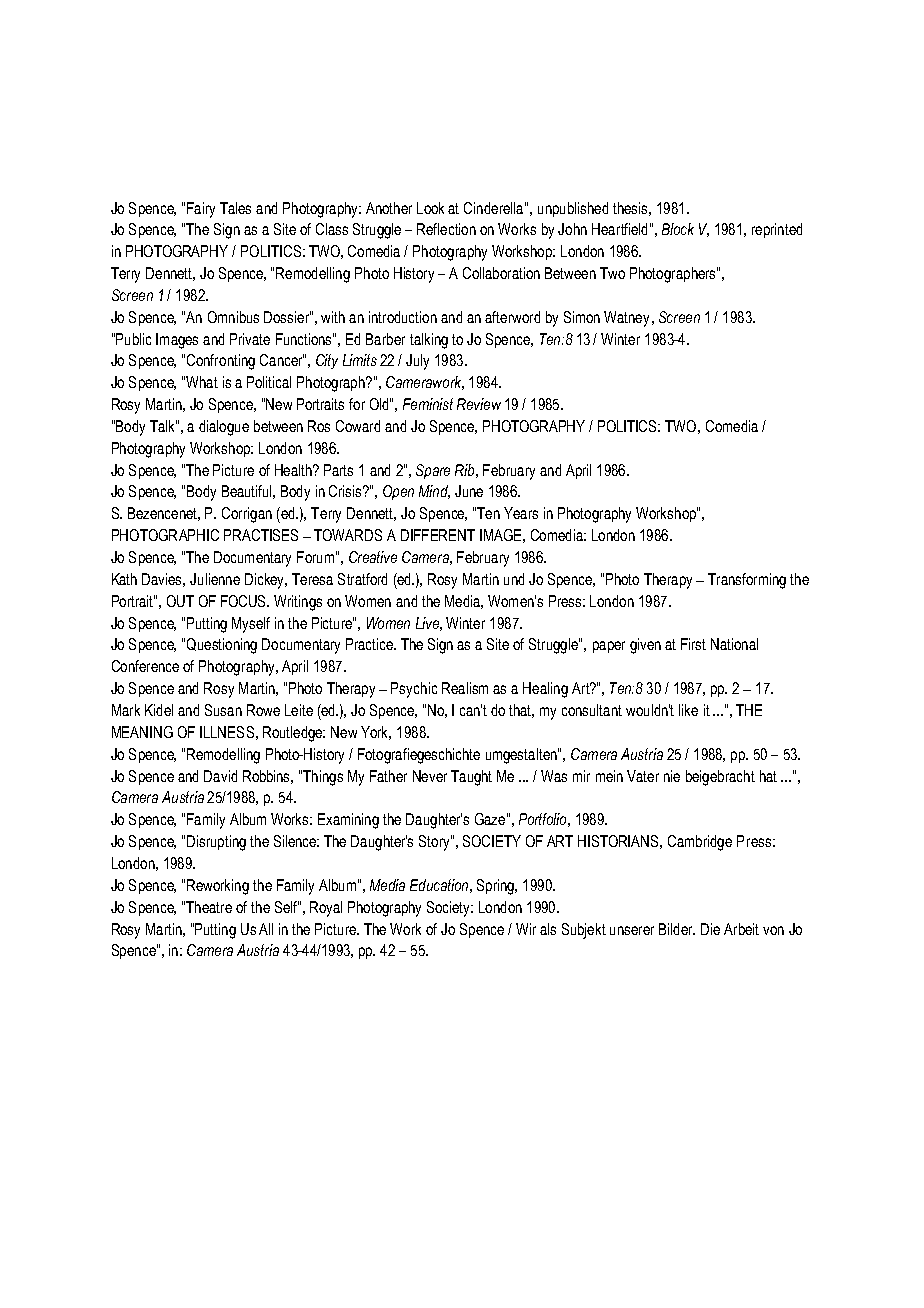 The width and height of the screenshot is (924, 1308). What do you see at coordinates (446, 229) in the screenshot?
I see `Reflection` at bounding box center [446, 229].
